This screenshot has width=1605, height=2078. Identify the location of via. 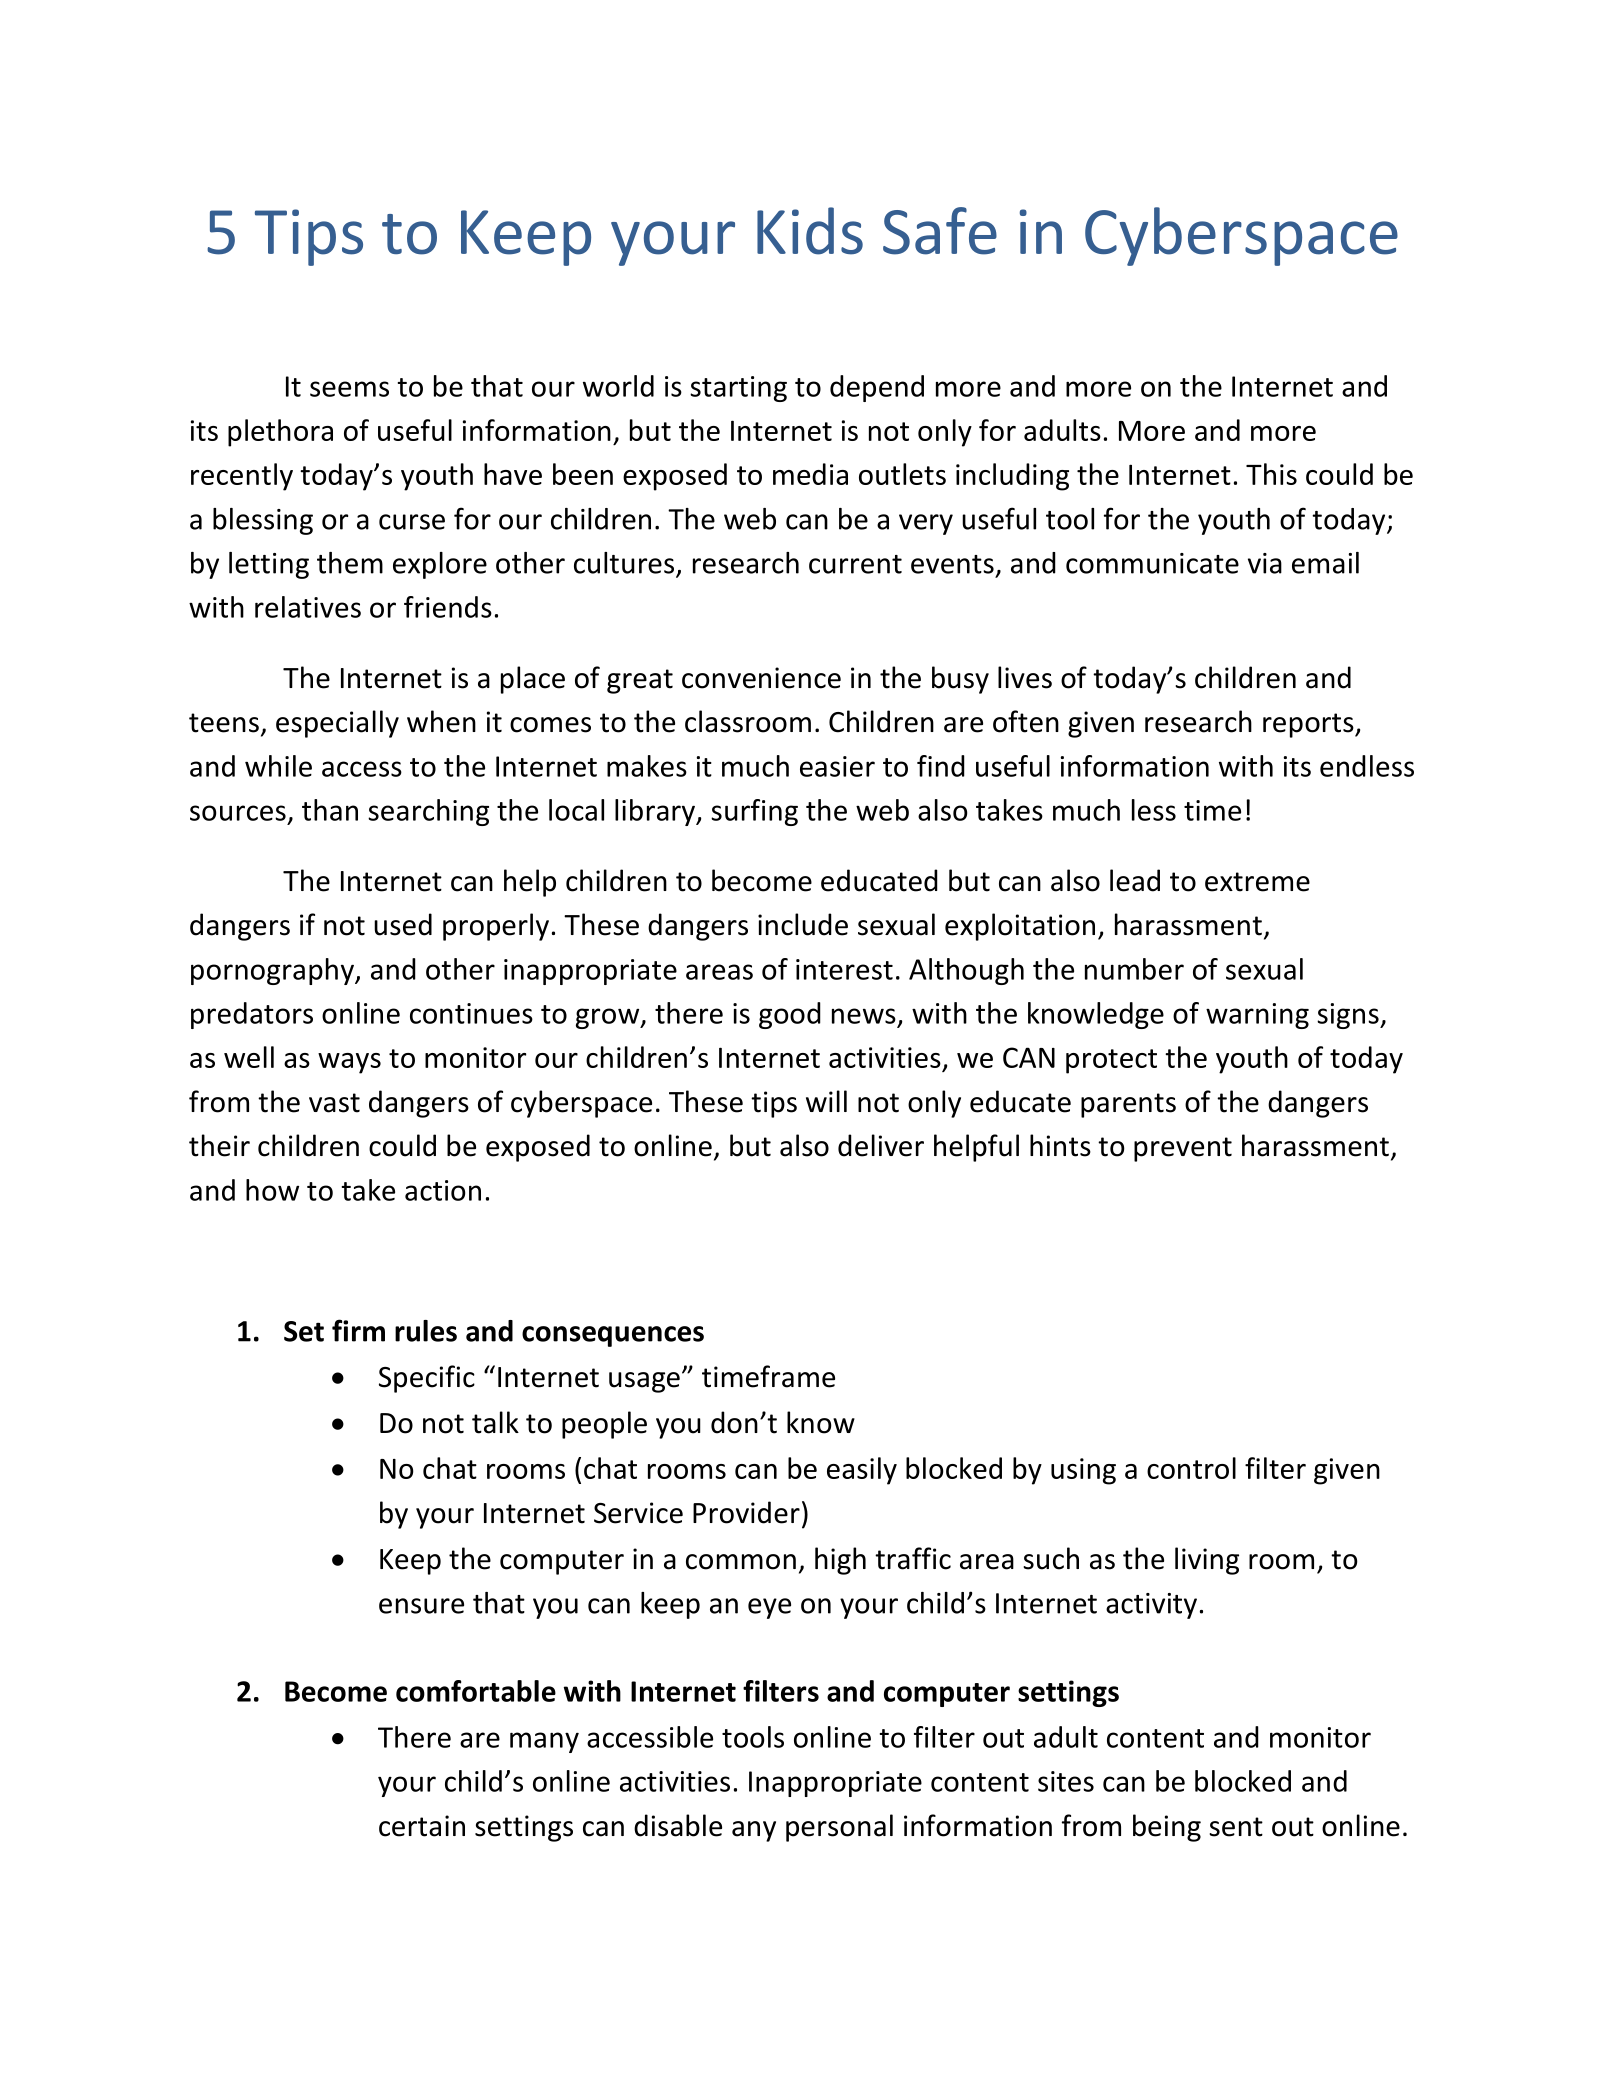
(1265, 563).
